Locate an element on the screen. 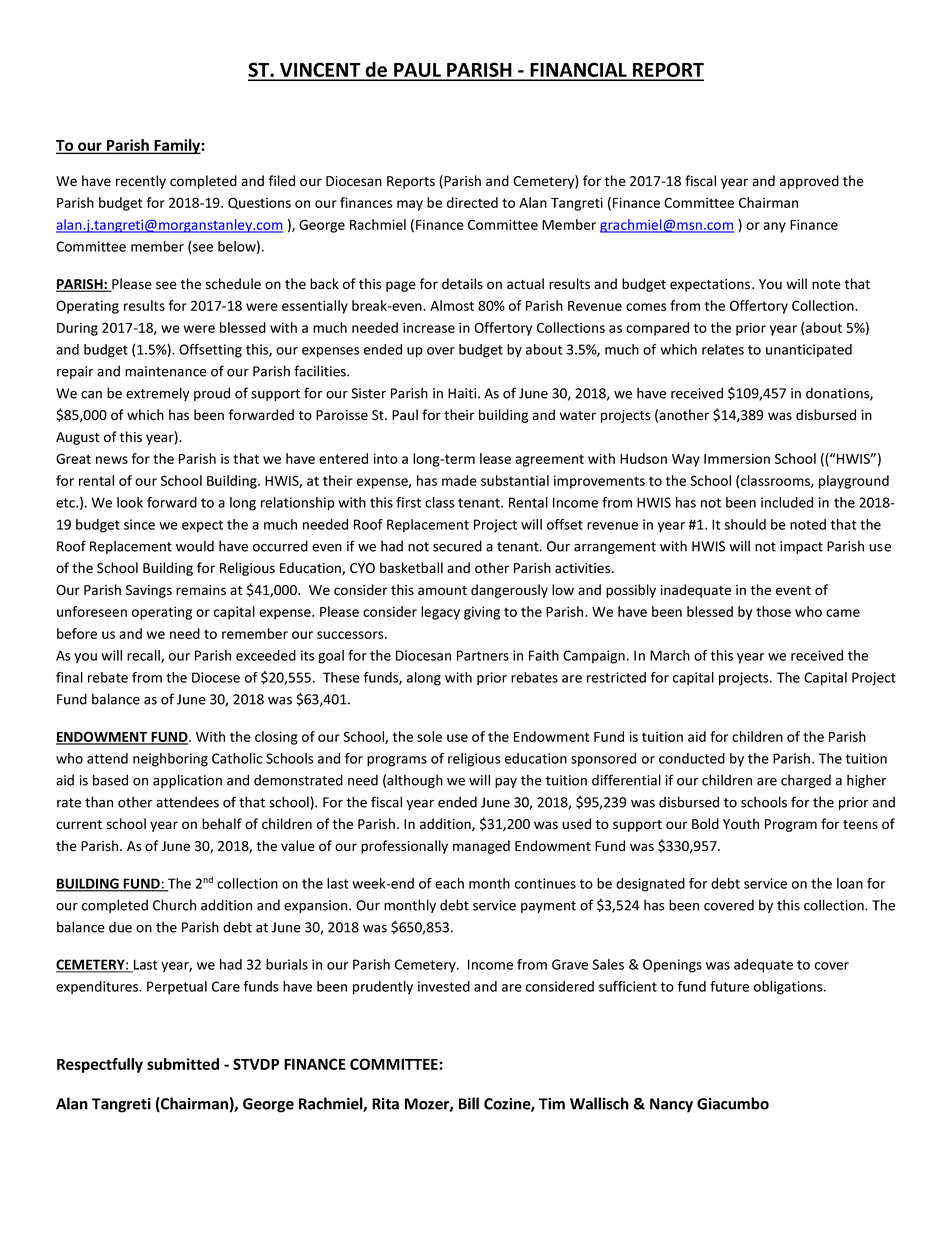  look is located at coordinates (130, 502).
